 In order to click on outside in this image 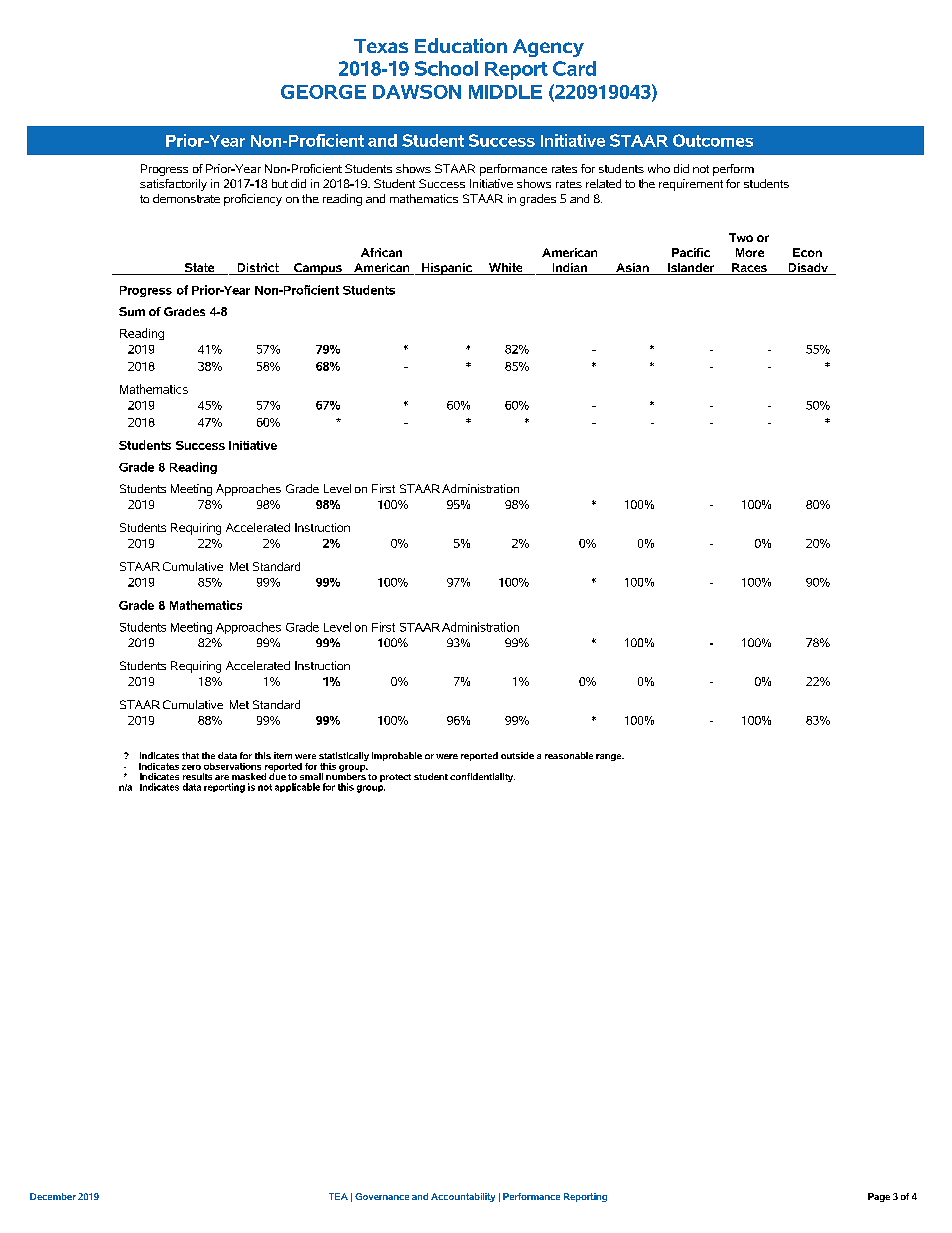, I will do `click(517, 755)`.
